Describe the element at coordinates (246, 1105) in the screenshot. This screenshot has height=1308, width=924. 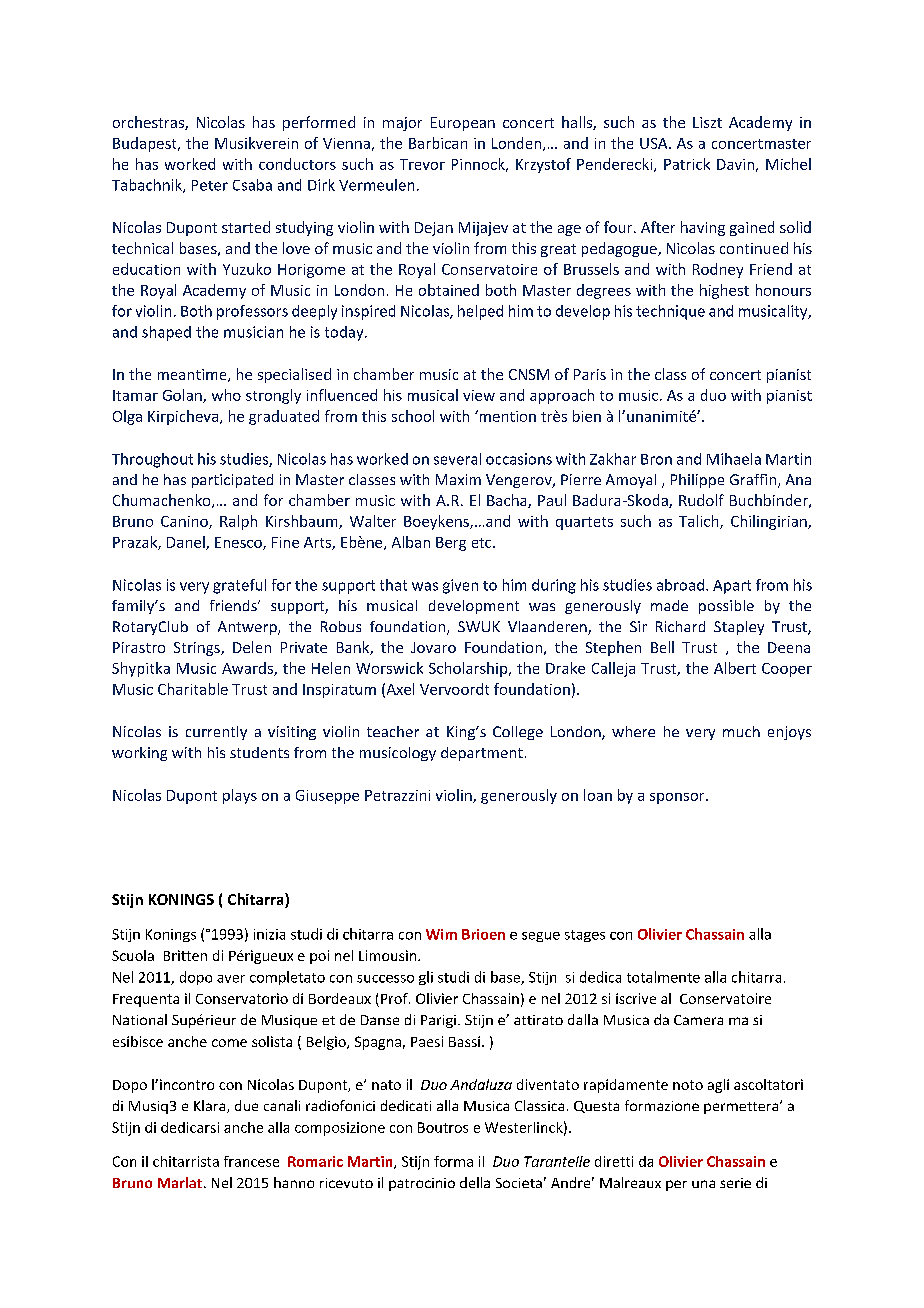
I see `due` at that location.
